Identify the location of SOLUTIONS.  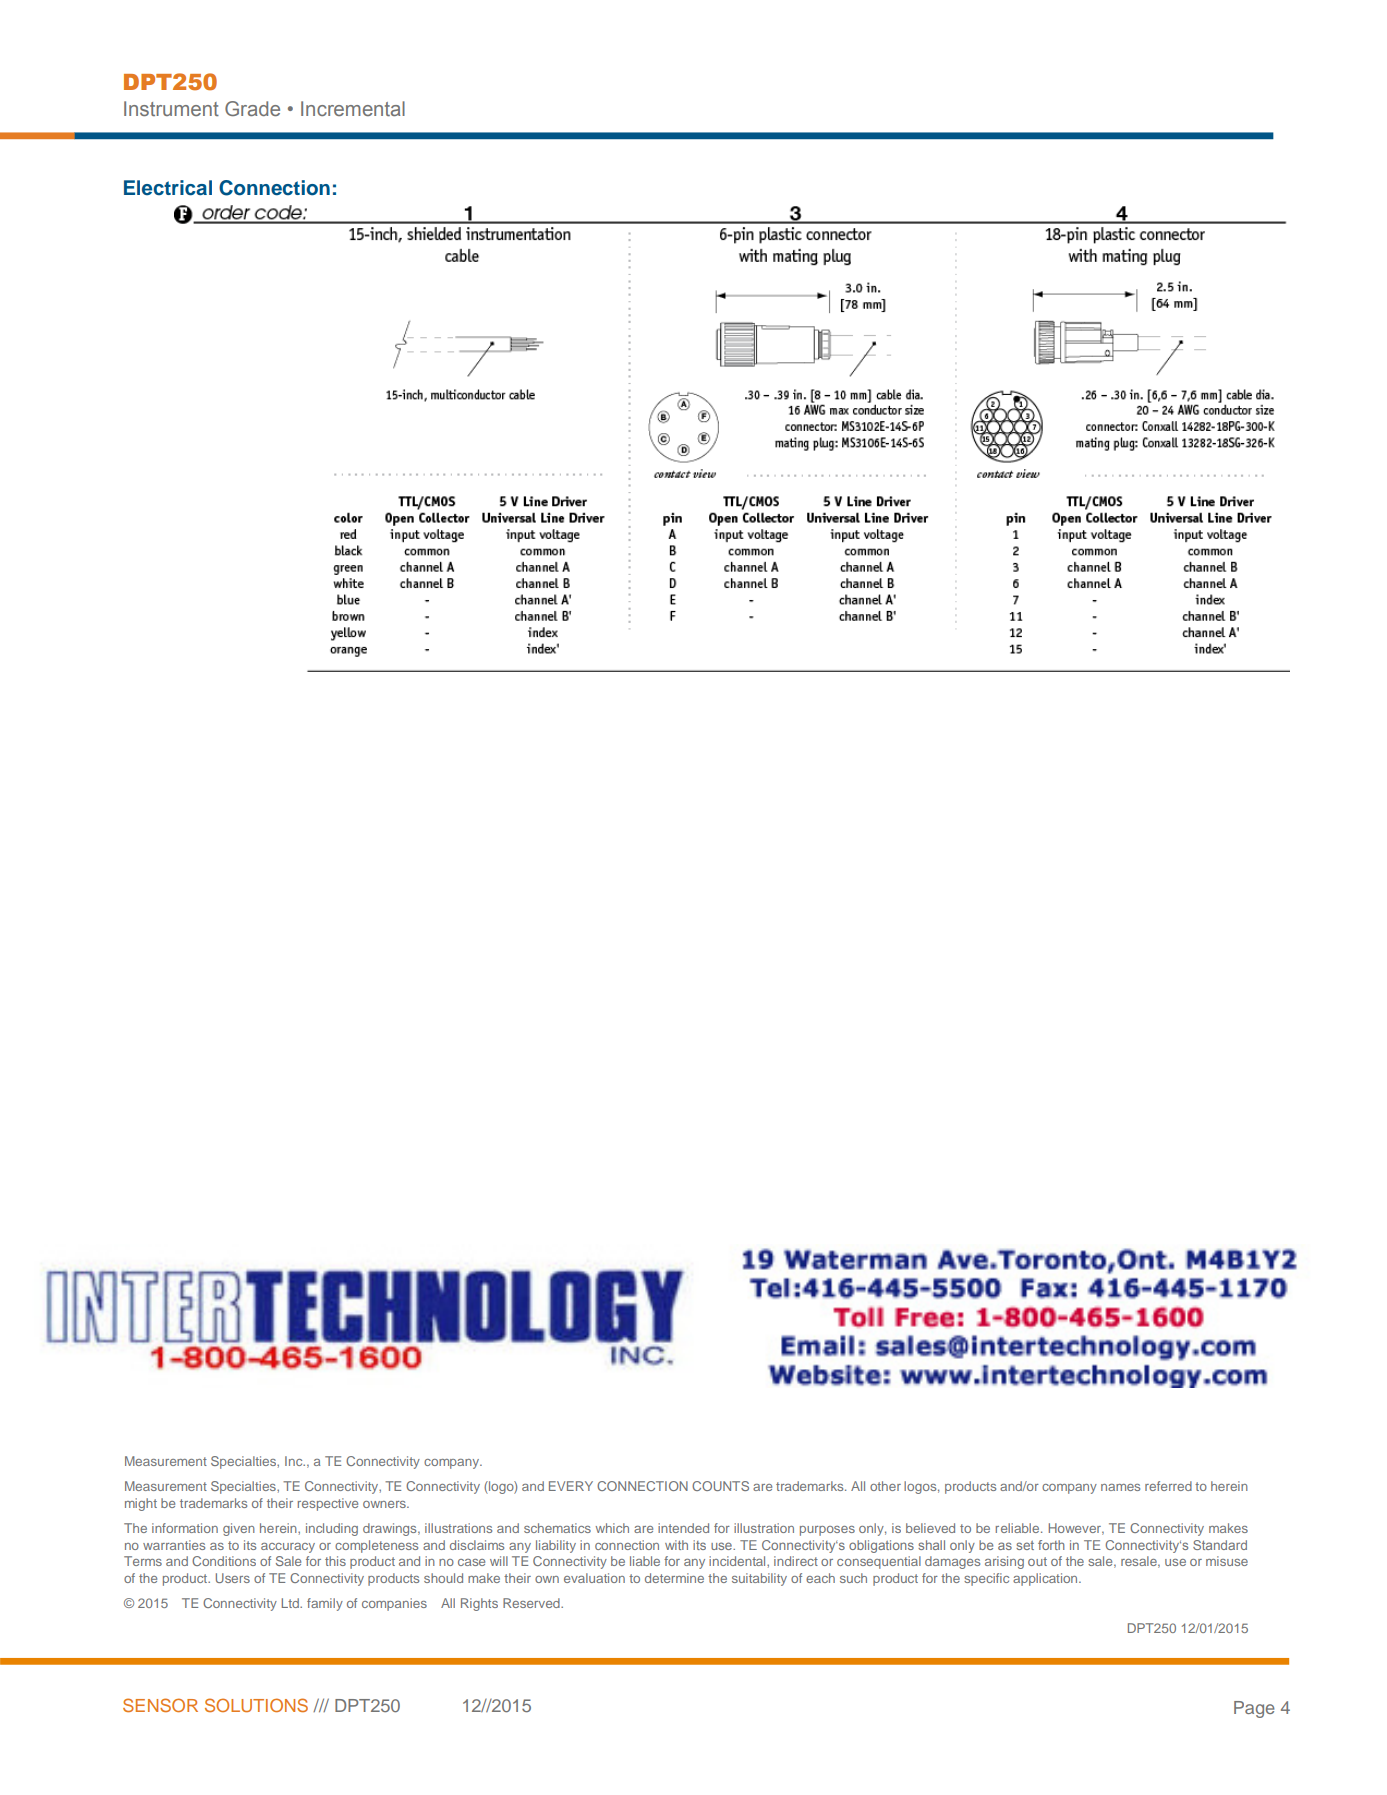
(256, 1705).
